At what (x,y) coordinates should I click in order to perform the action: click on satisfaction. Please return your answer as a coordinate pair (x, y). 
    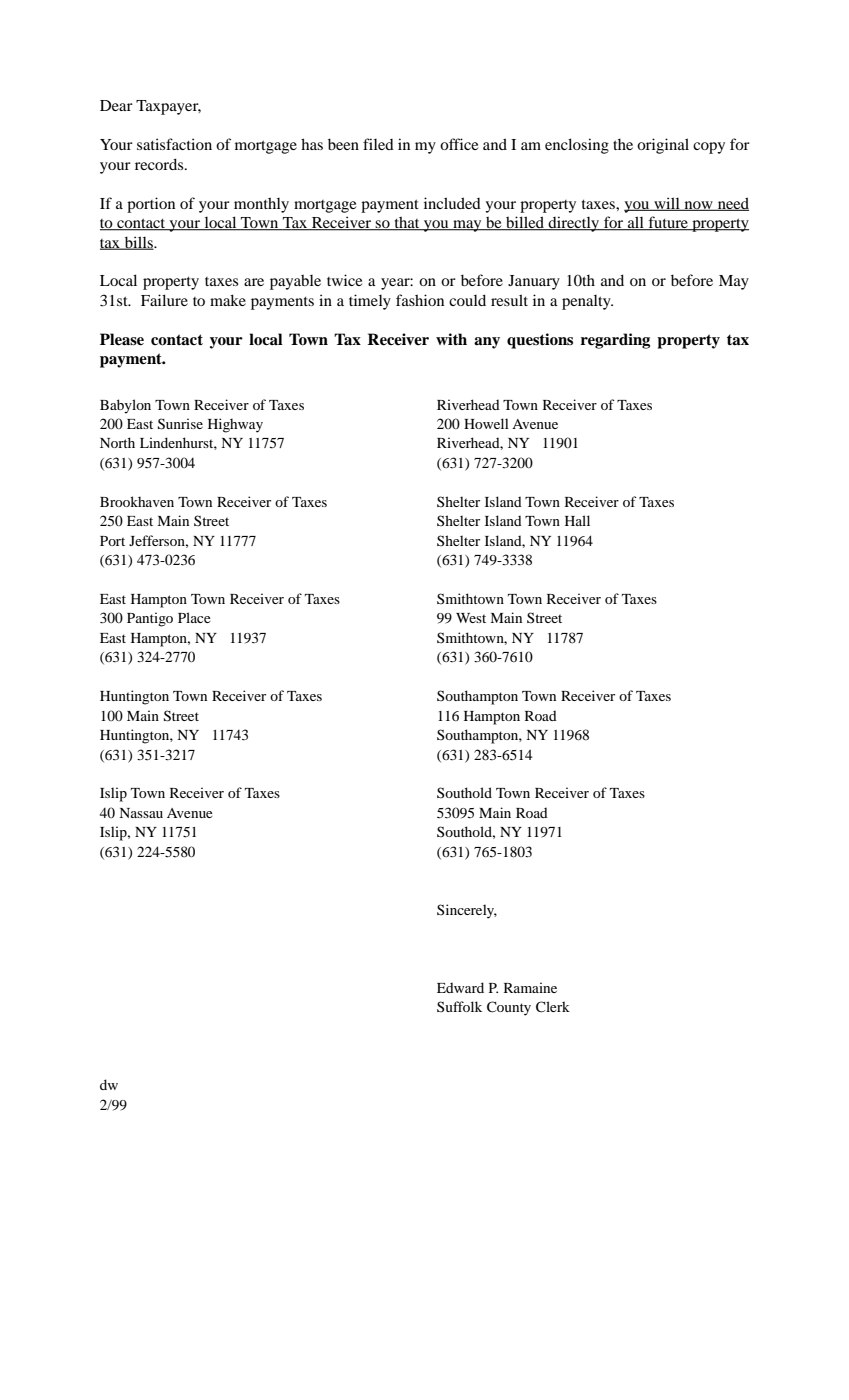
    Looking at the image, I should click on (174, 144).
